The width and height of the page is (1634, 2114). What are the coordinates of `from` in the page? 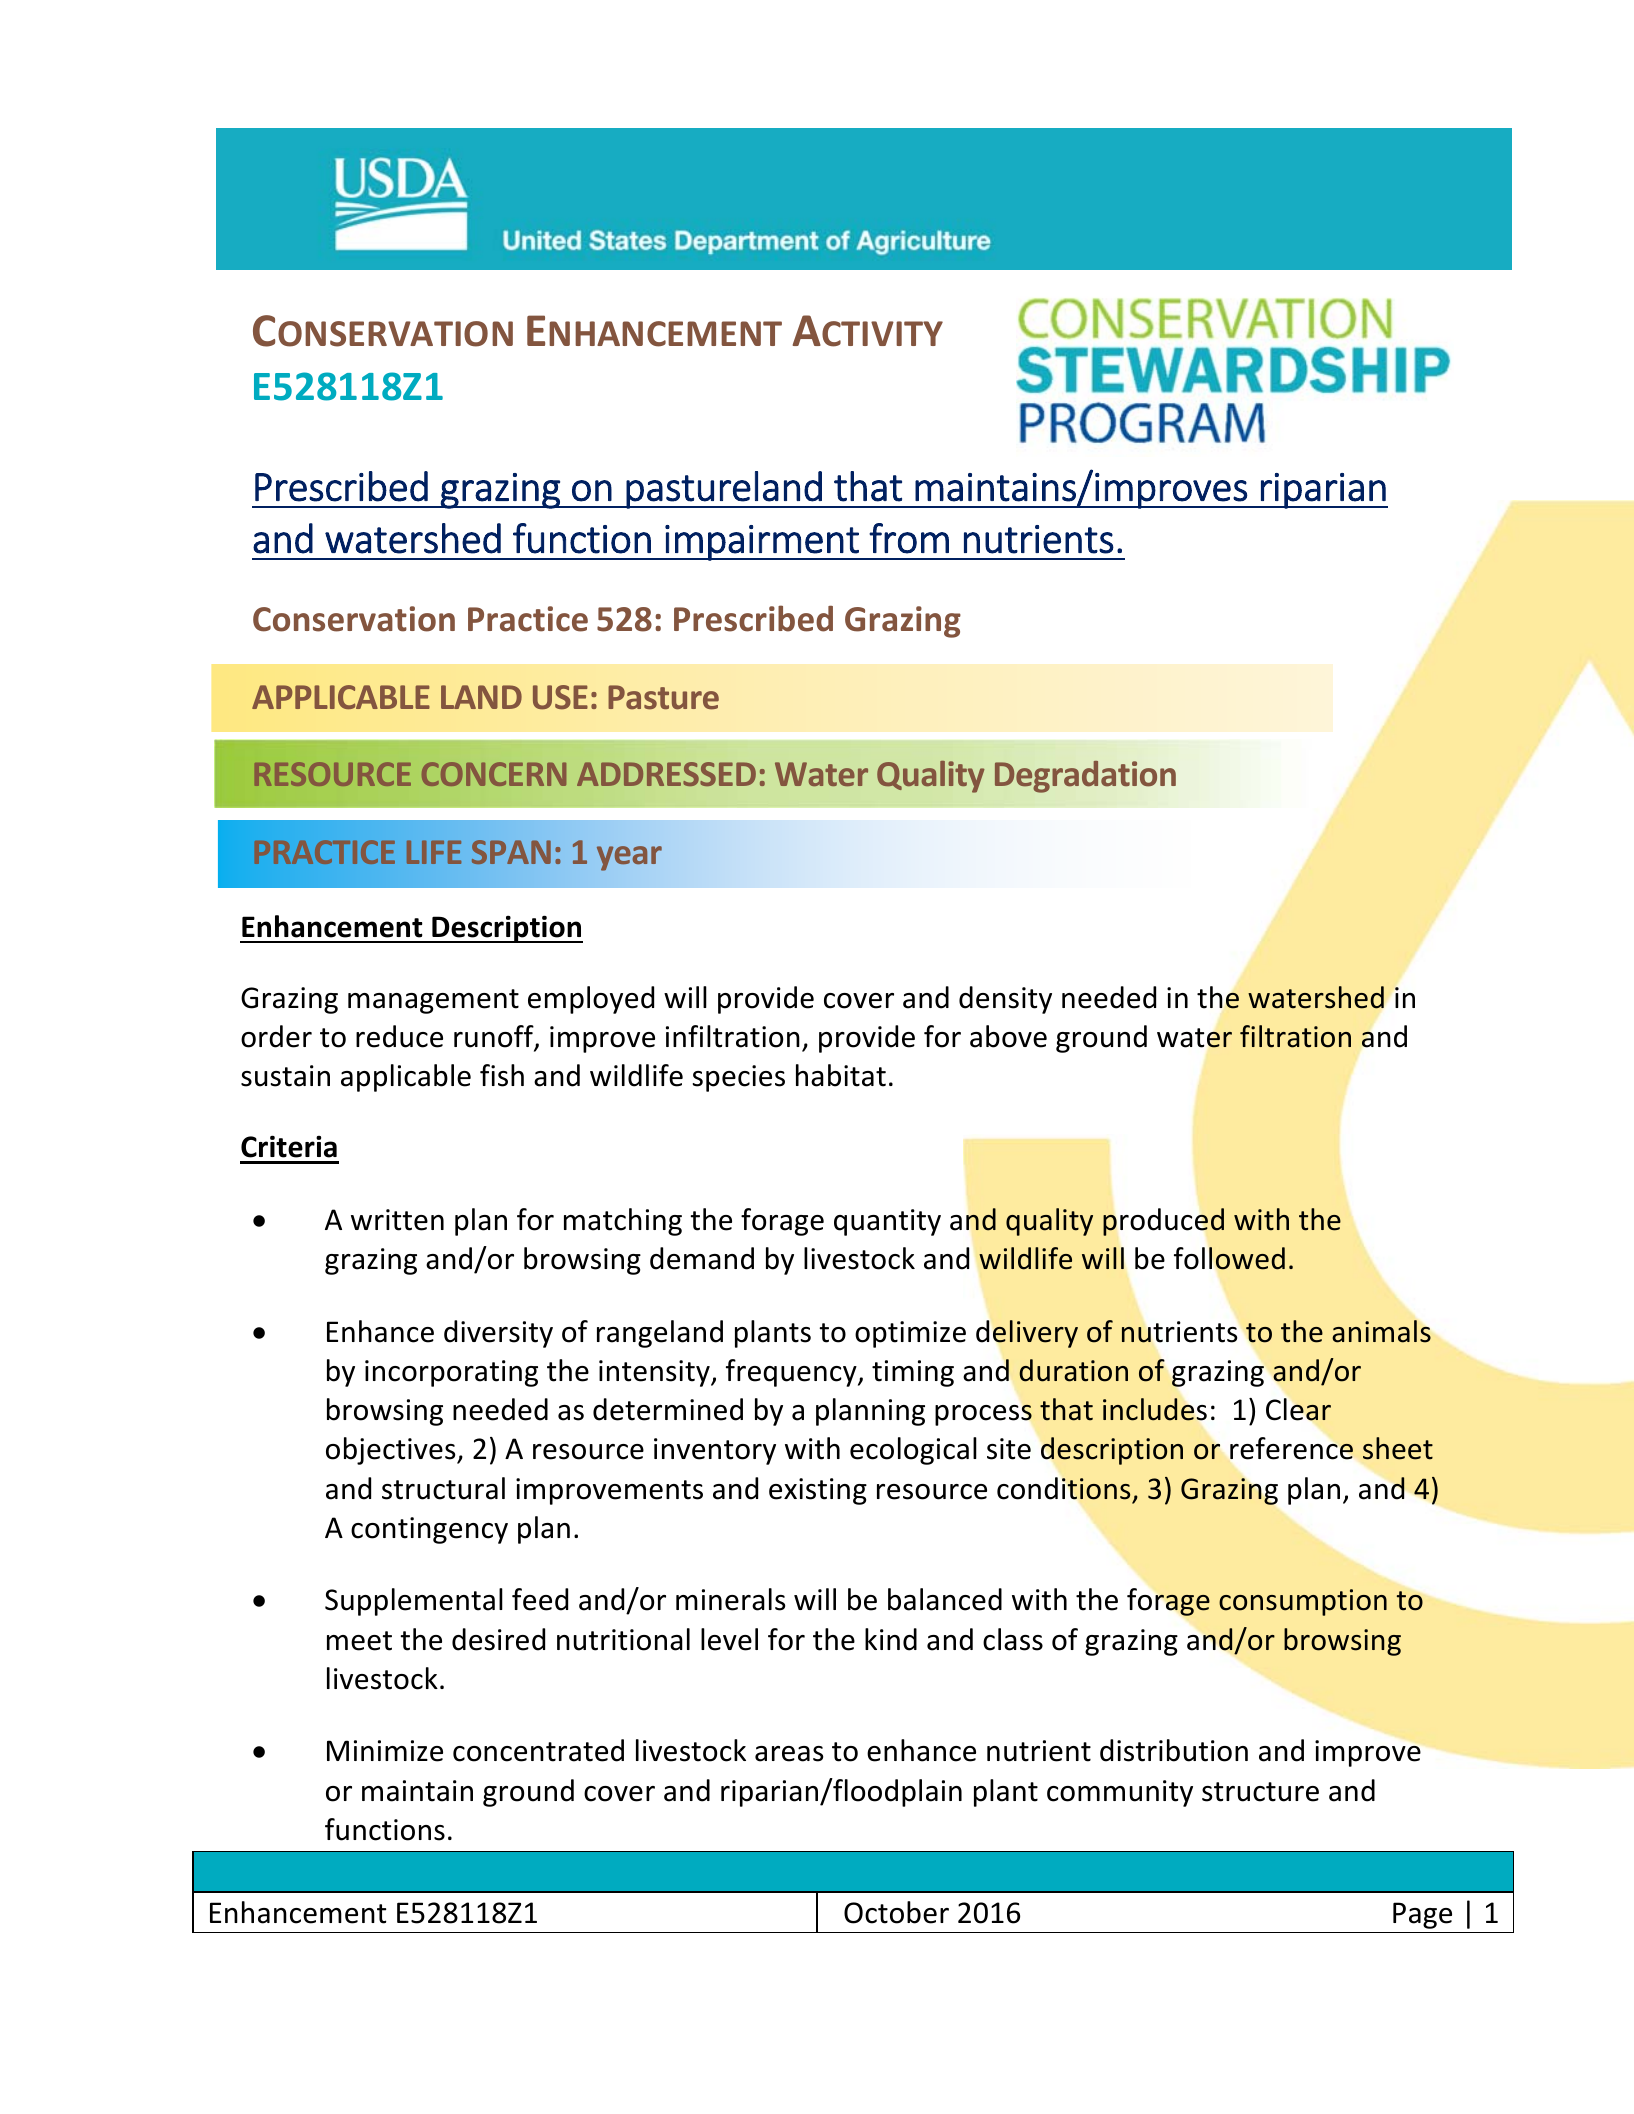 It's located at (909, 538).
